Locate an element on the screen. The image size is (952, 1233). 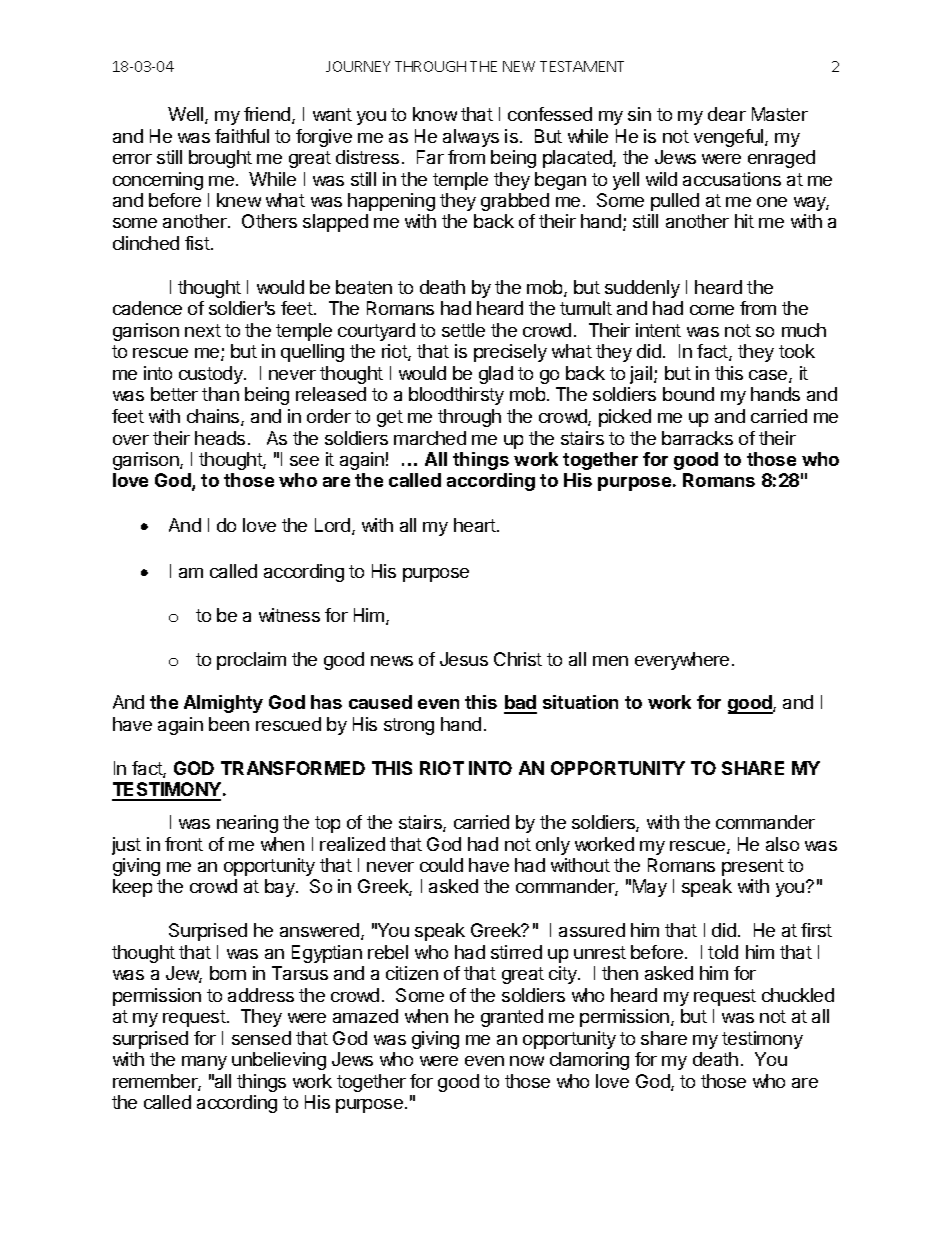
dear is located at coordinates (727, 114).
